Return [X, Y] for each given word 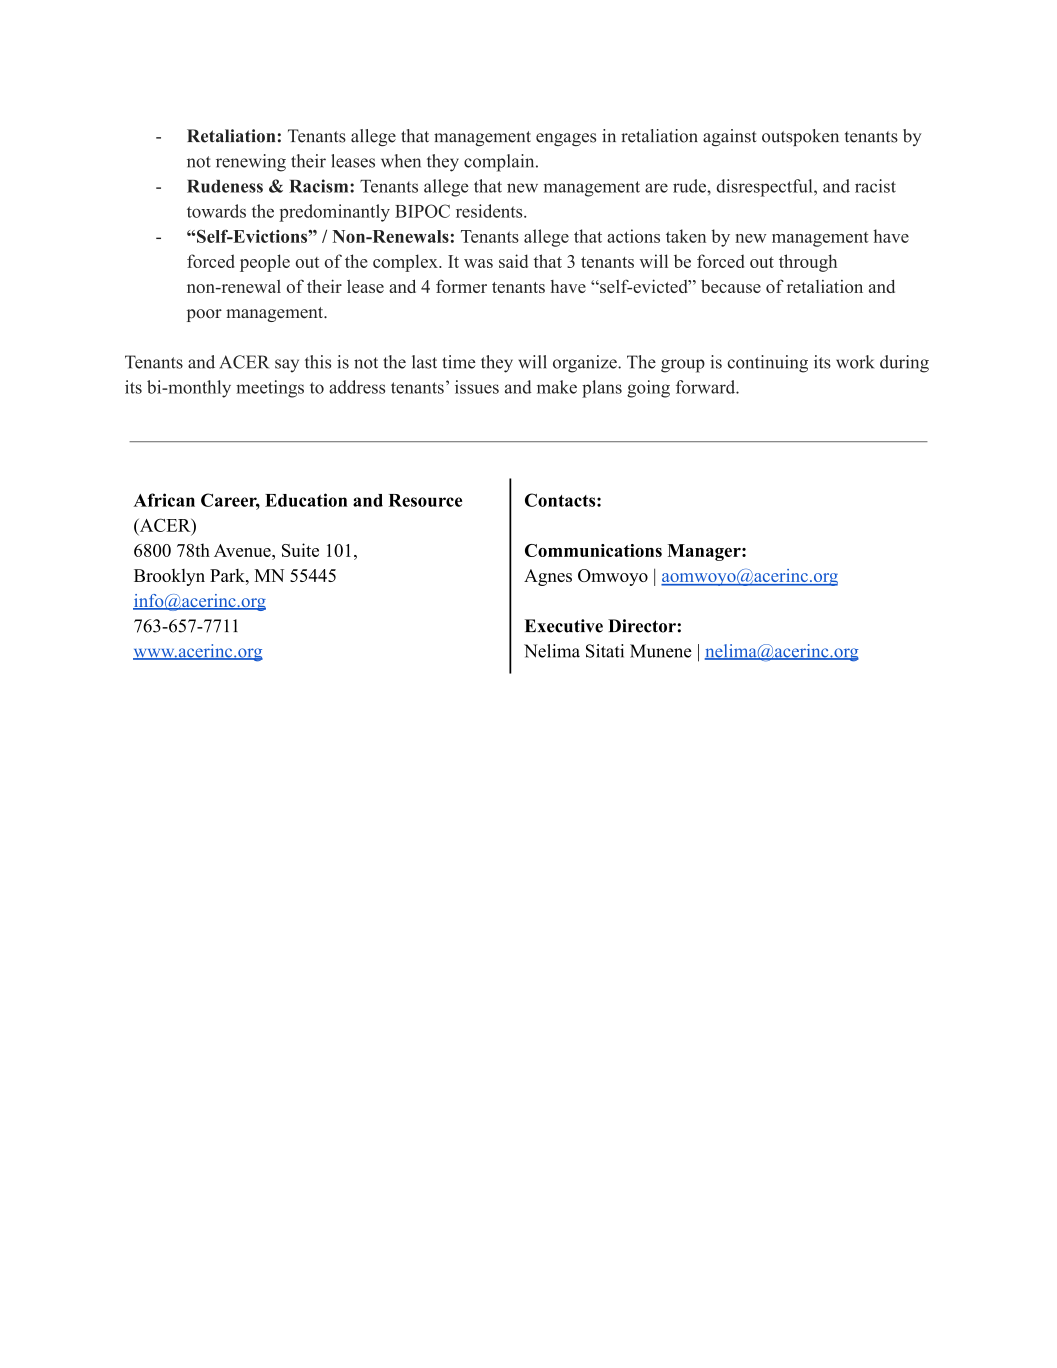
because [731, 286]
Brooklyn [169, 577]
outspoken [800, 137]
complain [500, 163]
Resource [425, 500]
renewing [251, 163]
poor [204, 315]
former [461, 286]
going [648, 389]
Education [306, 500]
